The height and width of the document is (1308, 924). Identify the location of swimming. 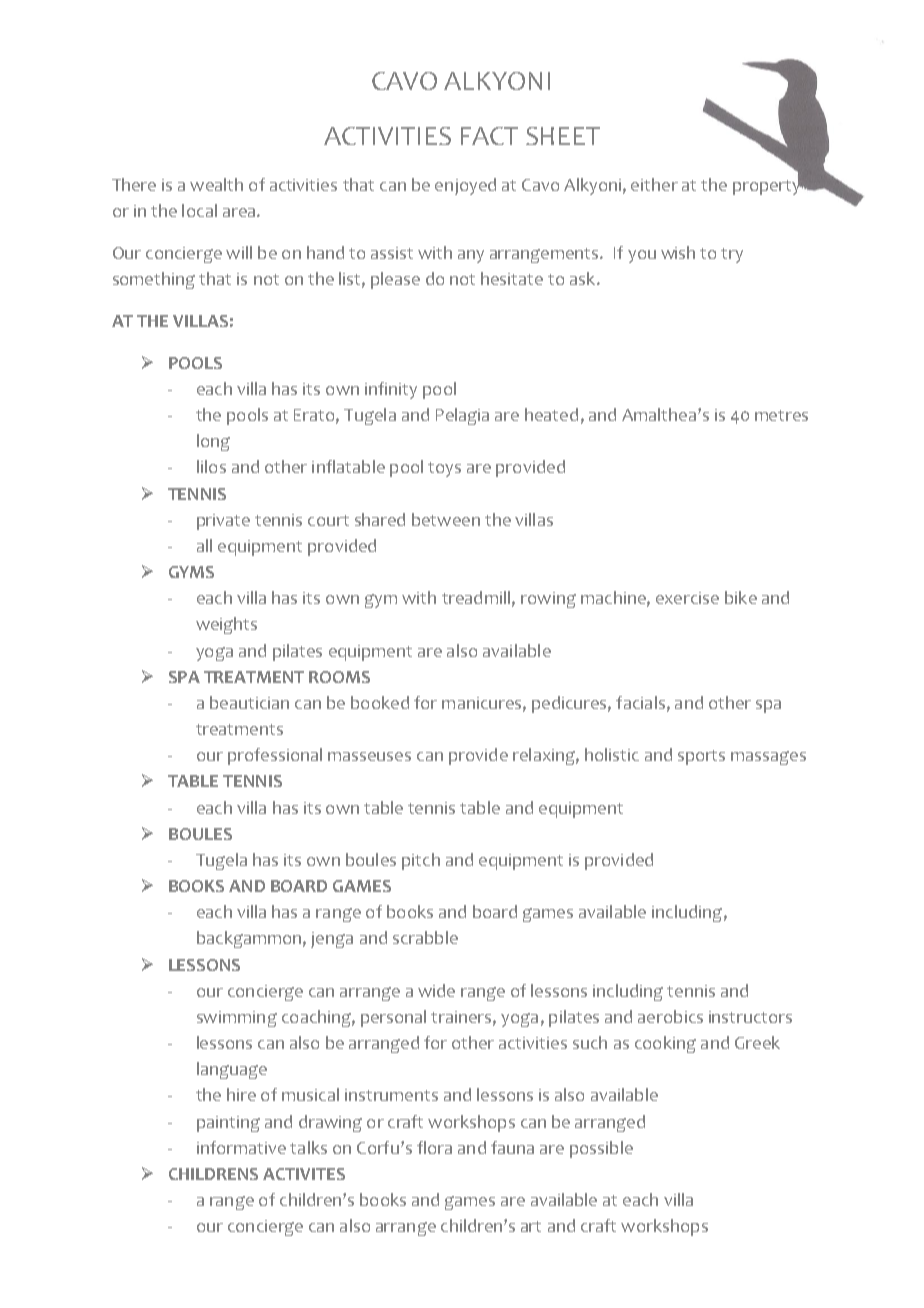
(237, 1019).
